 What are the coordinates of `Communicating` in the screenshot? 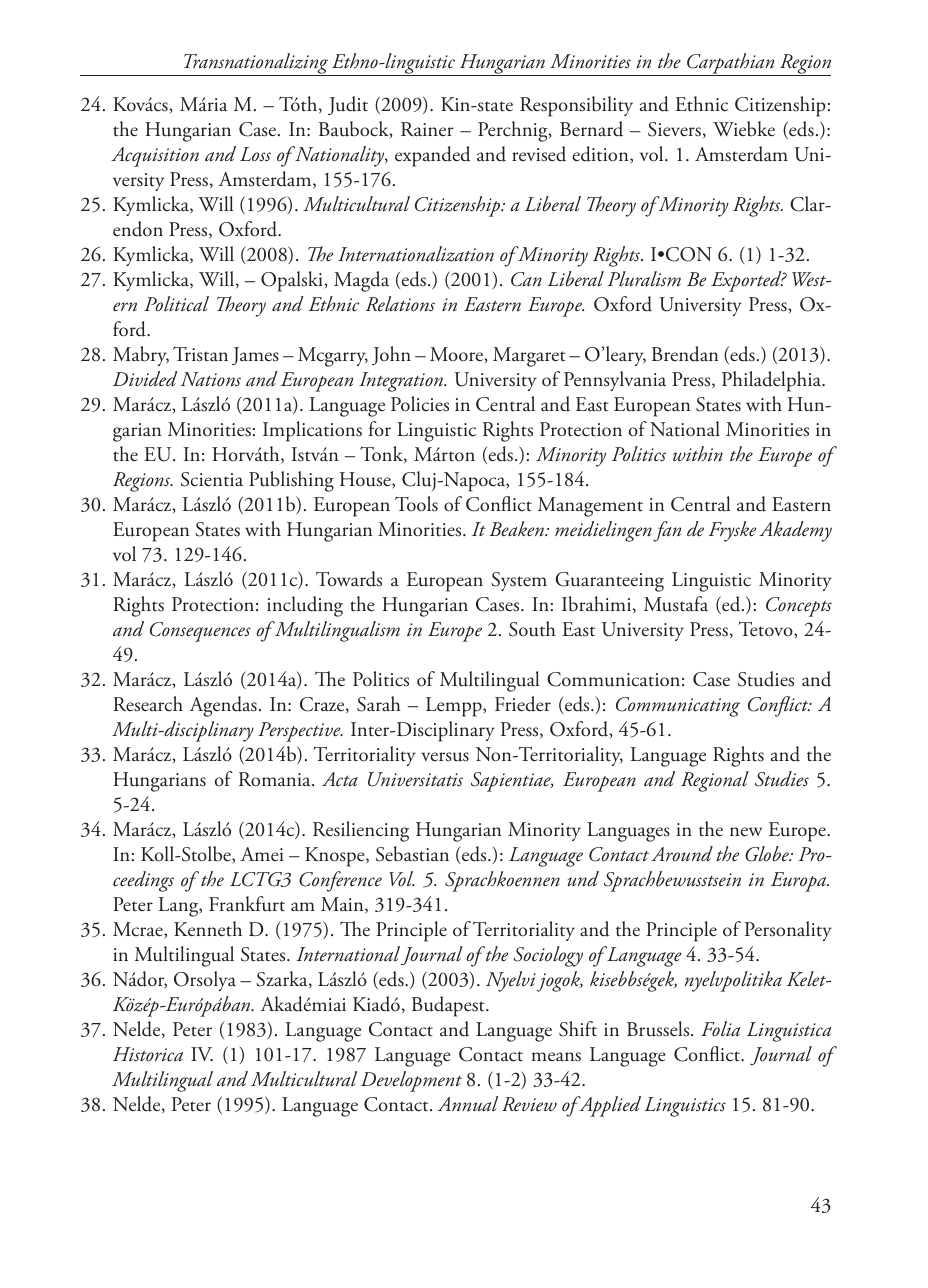 It's located at (678, 707).
